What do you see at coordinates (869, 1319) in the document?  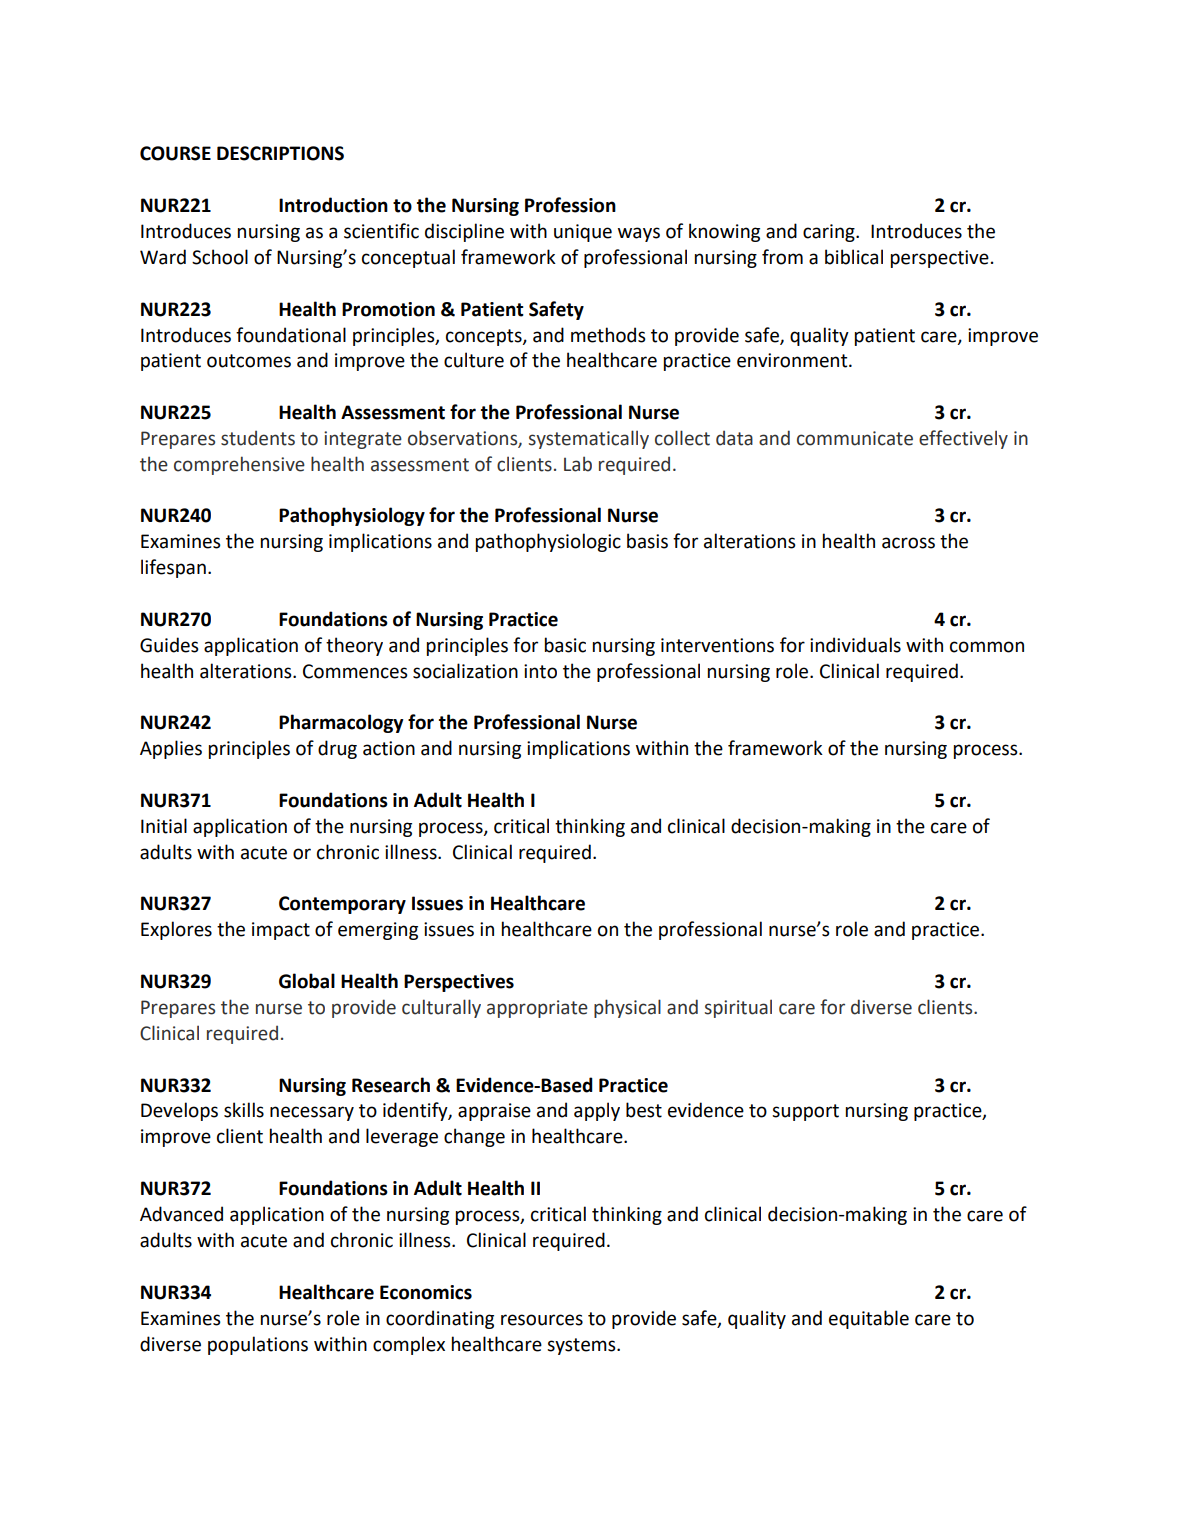 I see `equitable` at bounding box center [869, 1319].
